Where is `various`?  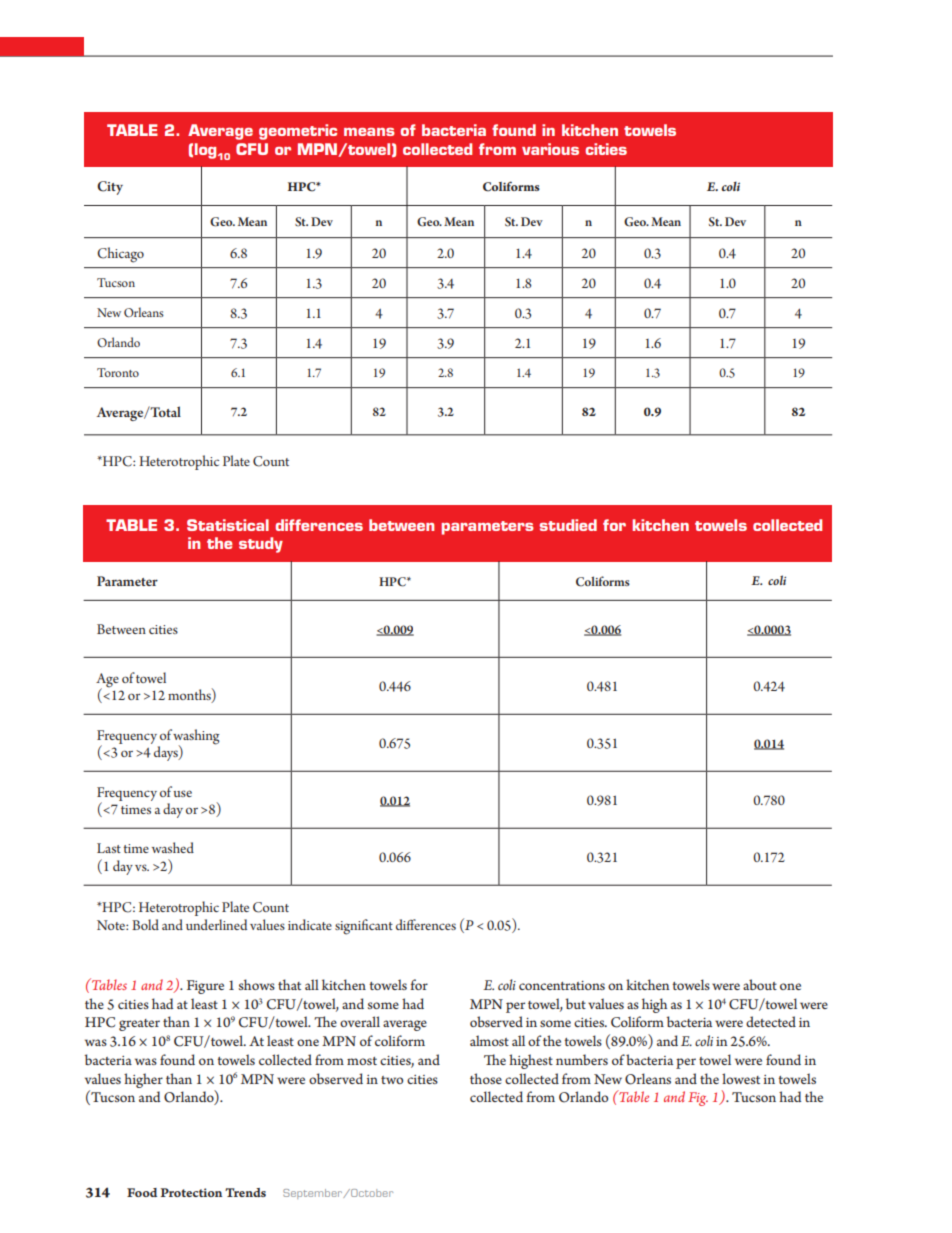 various is located at coordinates (550, 149).
